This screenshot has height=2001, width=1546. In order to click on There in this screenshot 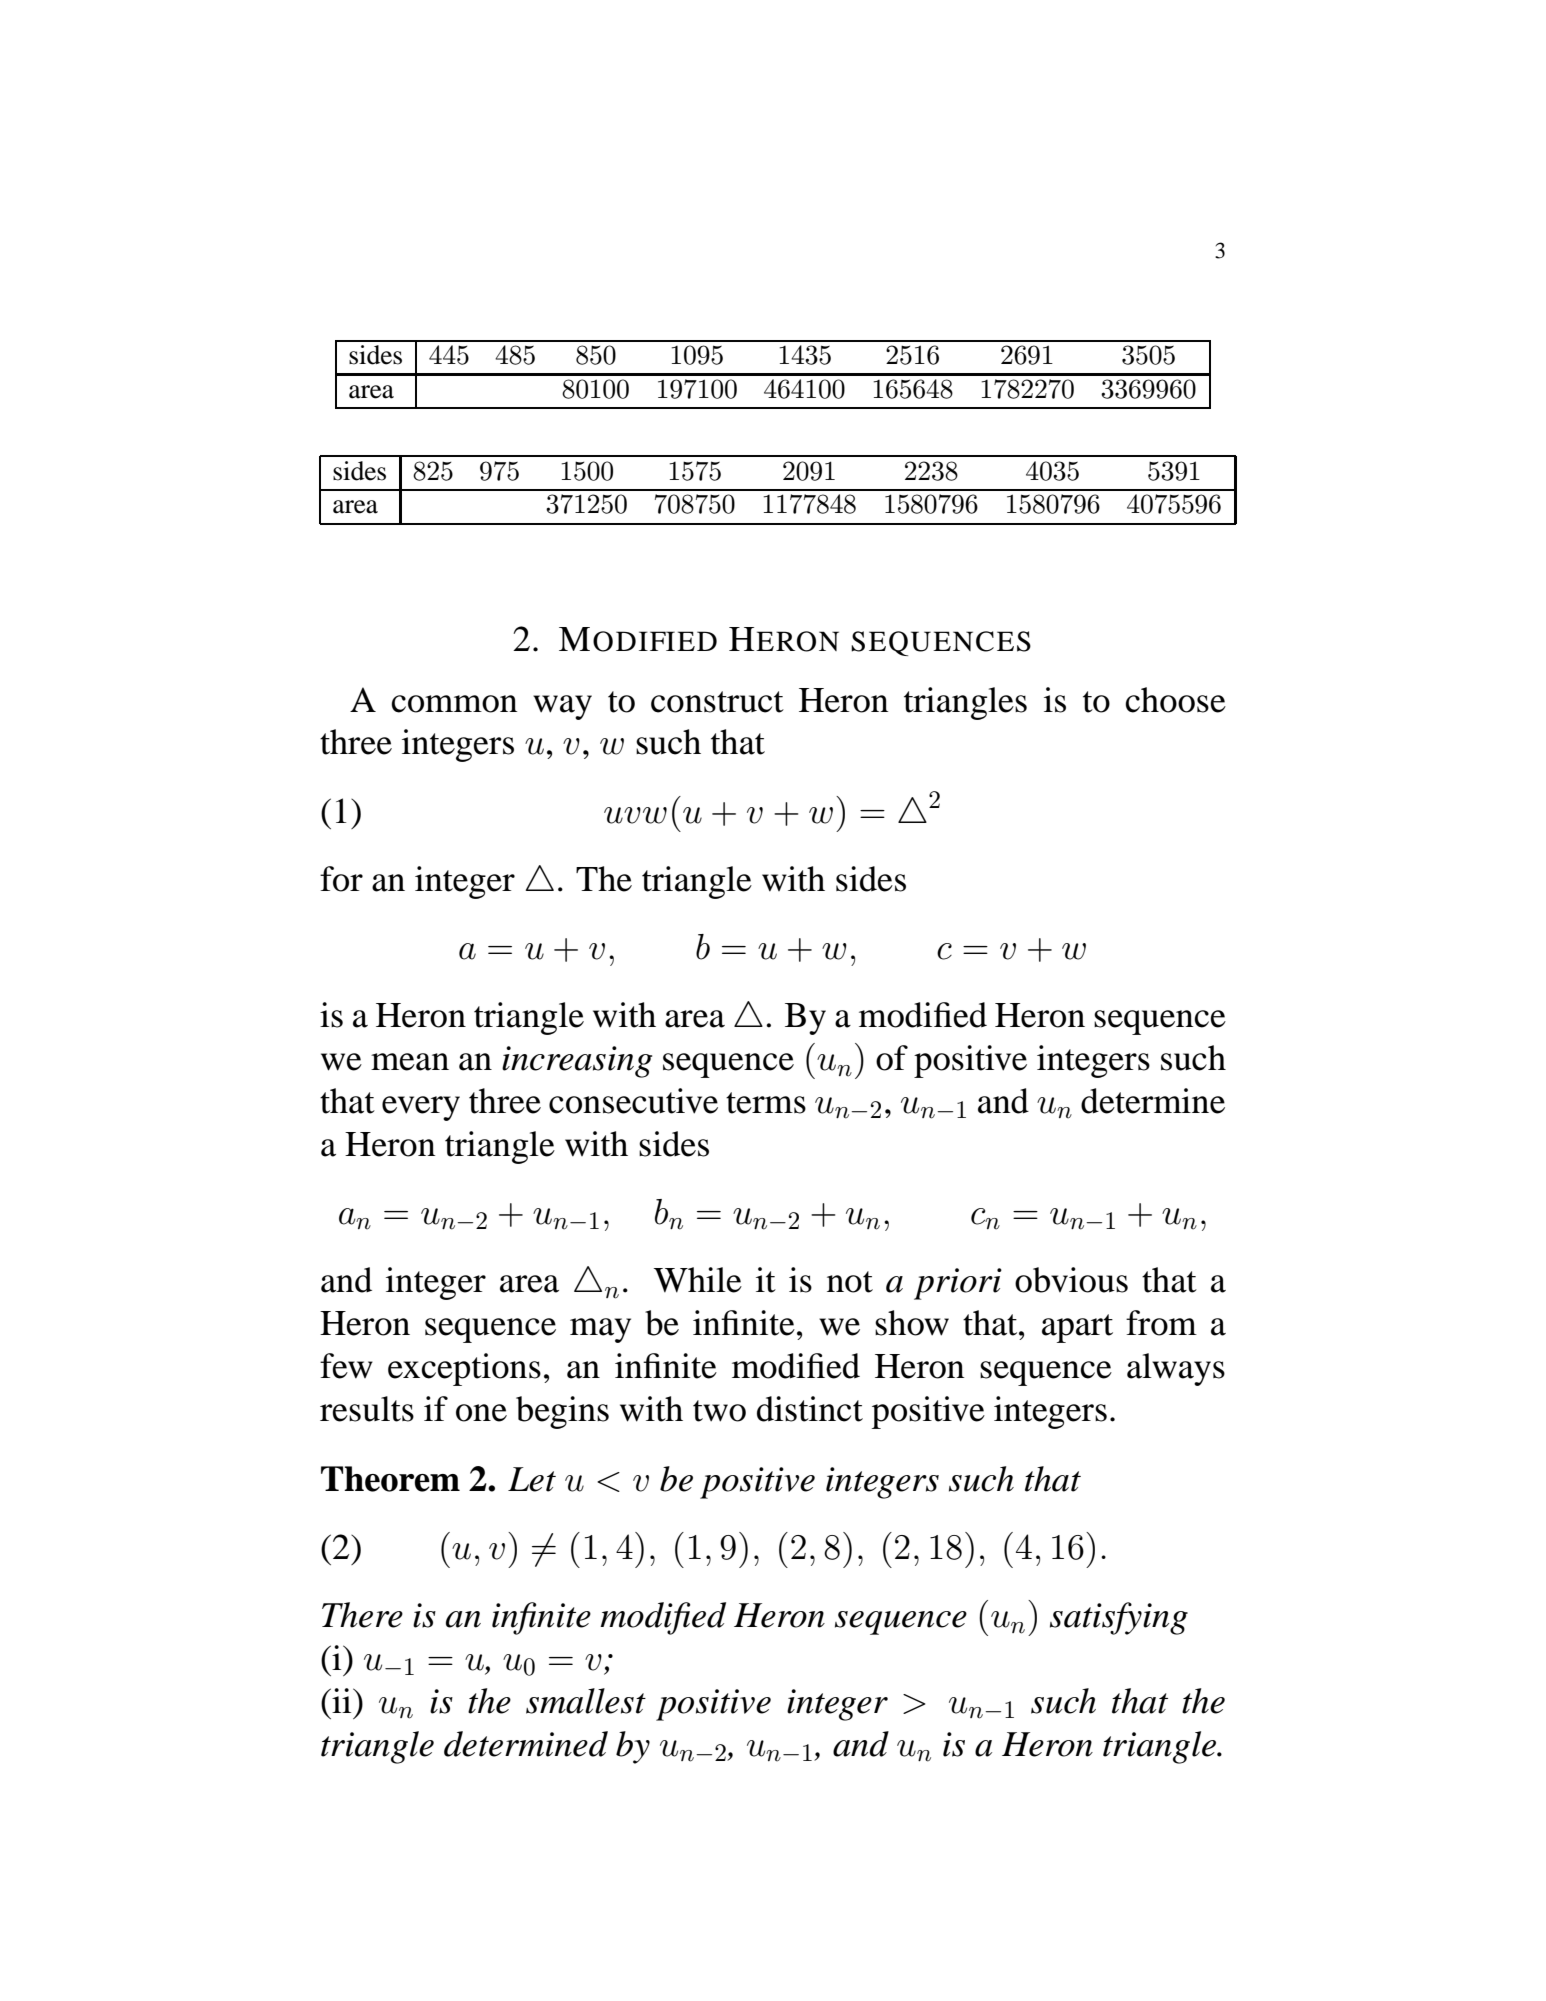, I will do `click(362, 1615)`.
